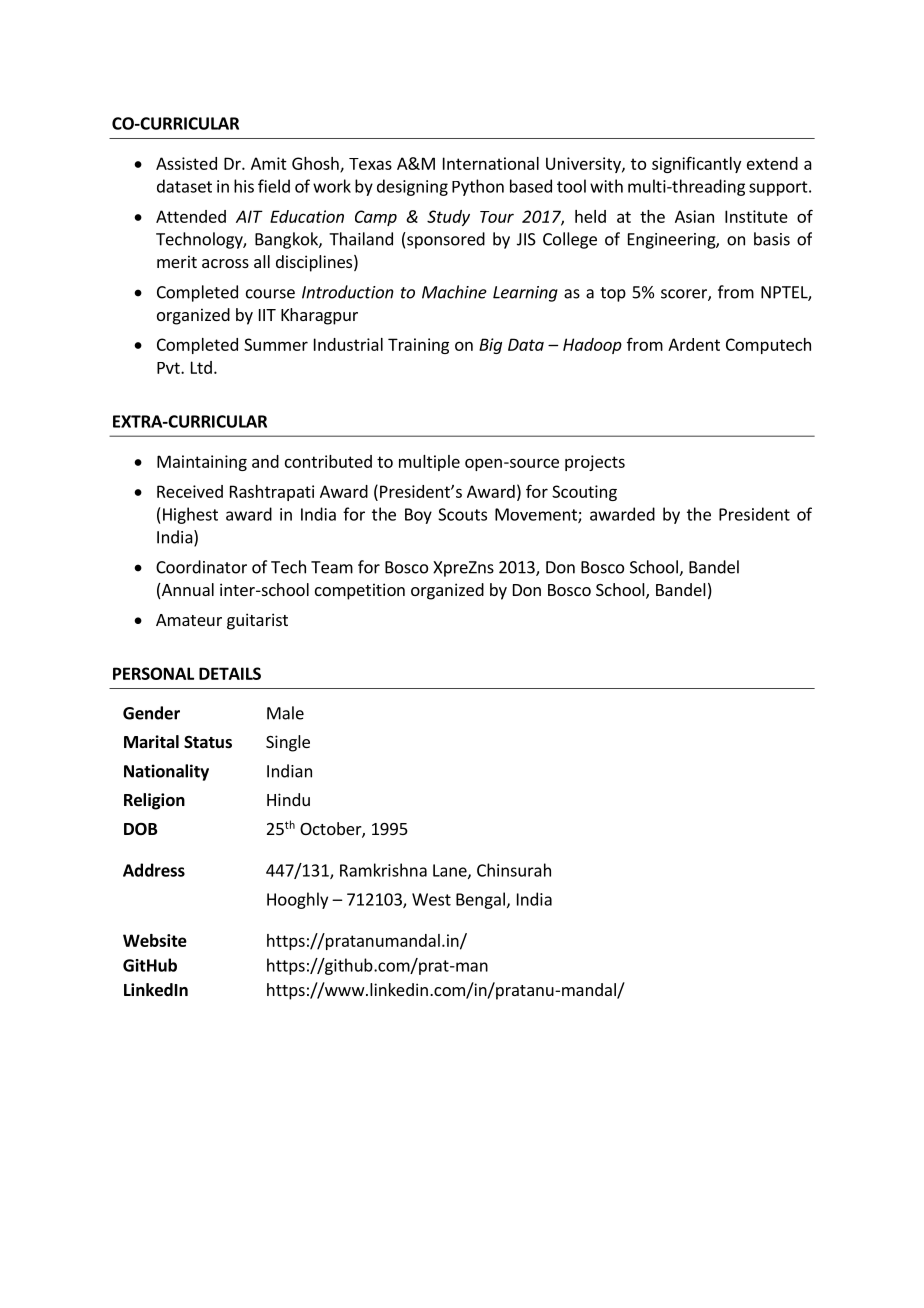 This screenshot has height=1308, width=924. Describe the element at coordinates (201, 367) in the screenshot. I see `Ltd` at that location.
